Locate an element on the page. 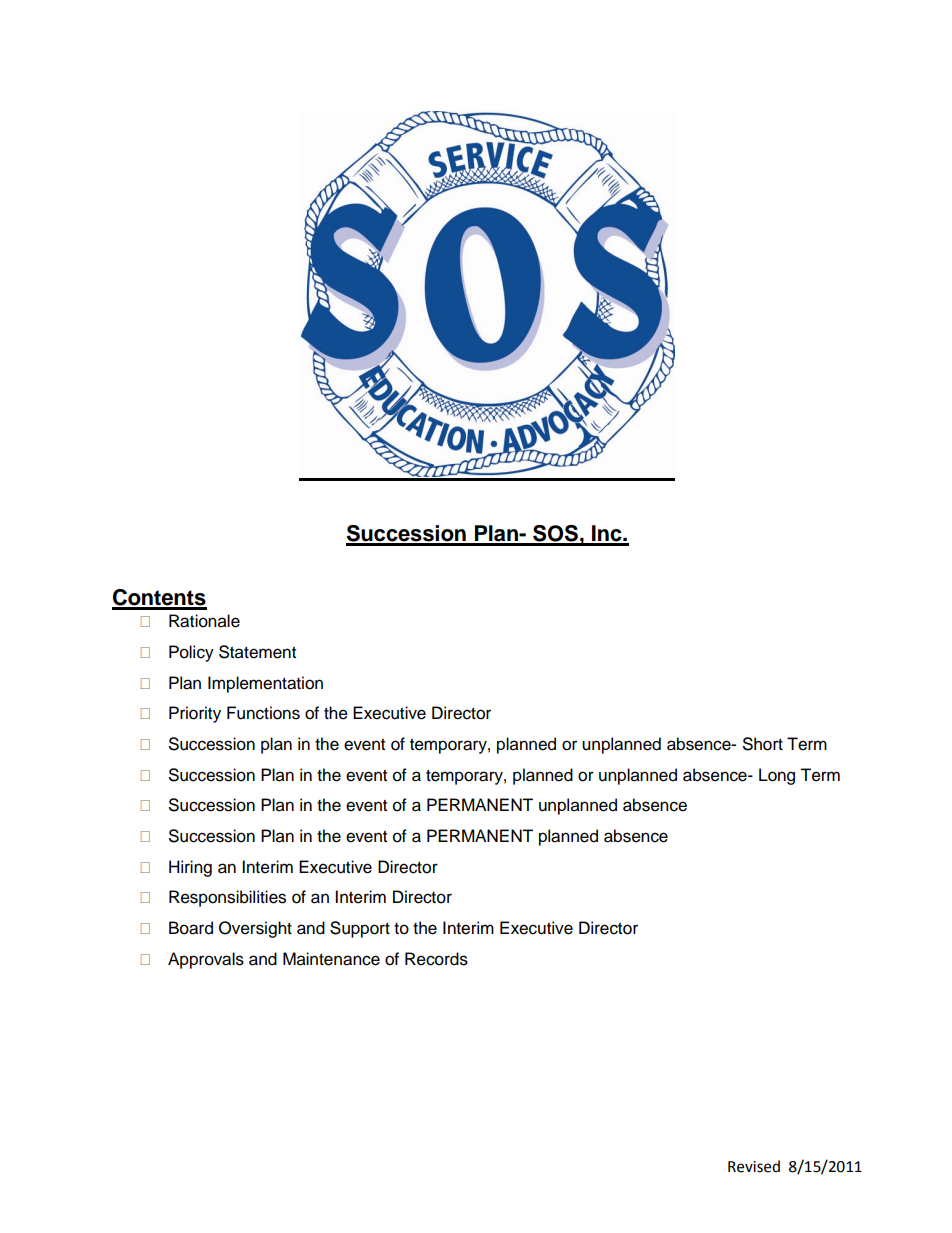 The width and height of the image is (952, 1233). Hiring is located at coordinates (190, 868).
